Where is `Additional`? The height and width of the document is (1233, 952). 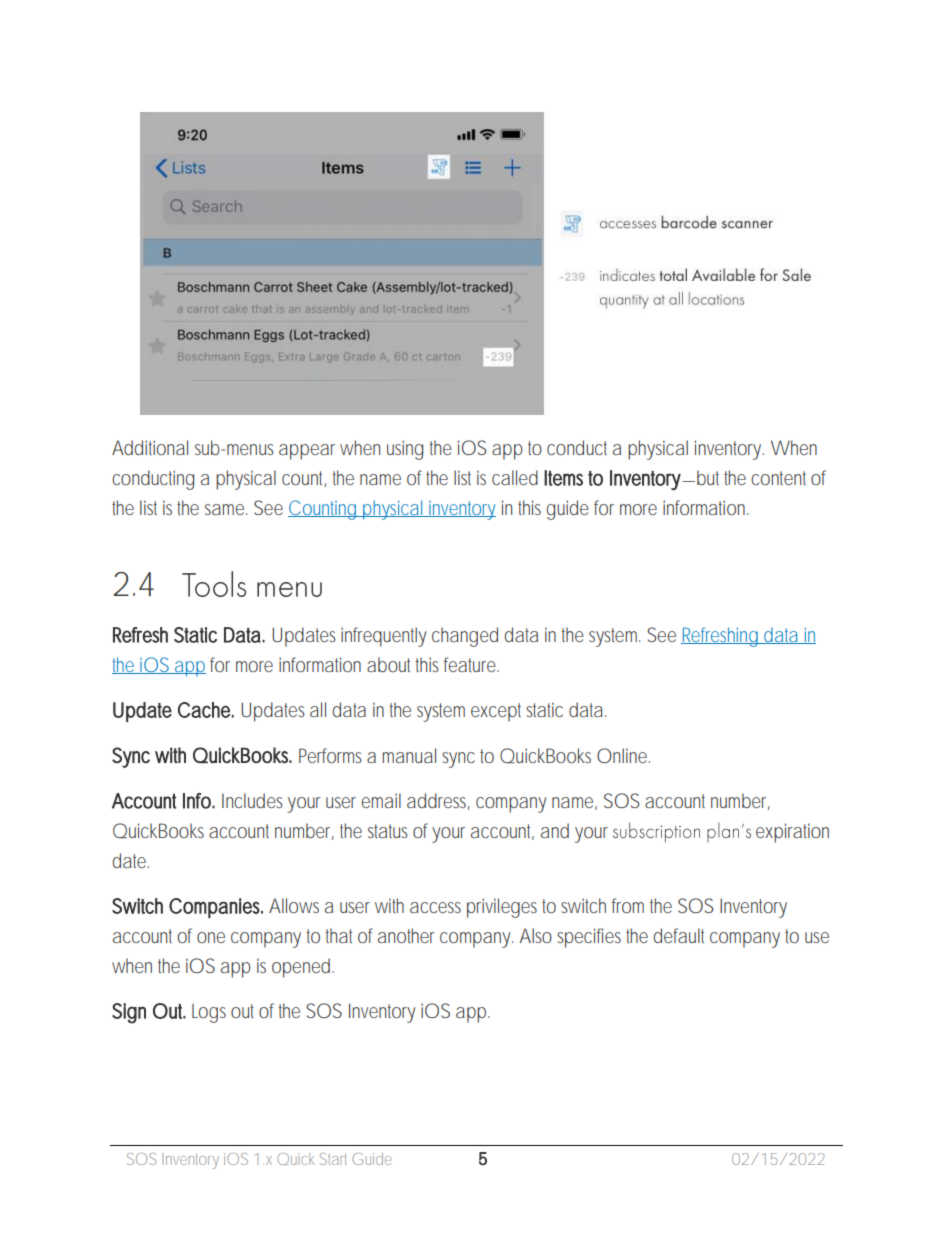 Additional is located at coordinates (150, 447).
